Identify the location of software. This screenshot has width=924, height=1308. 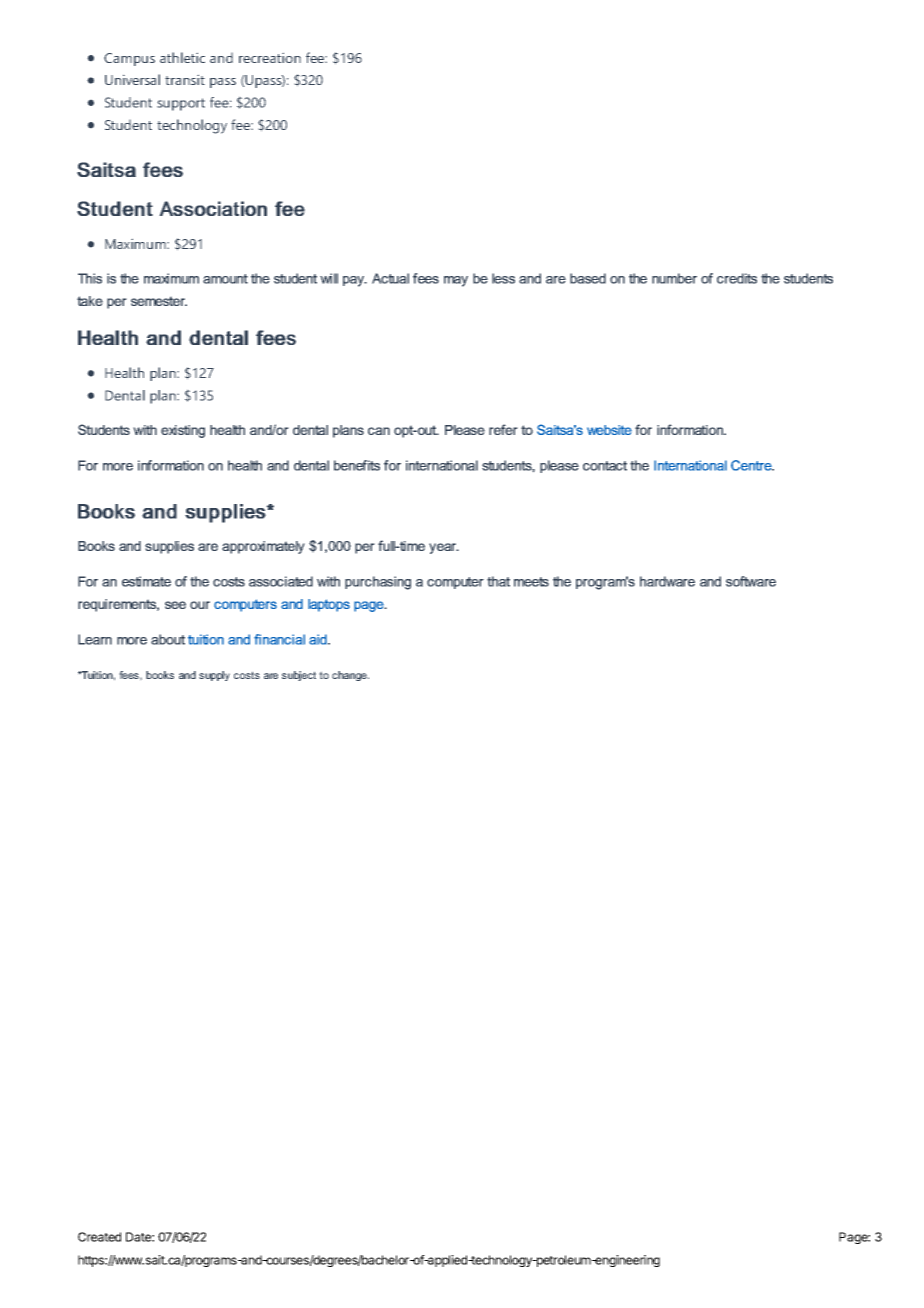
(751, 581).
